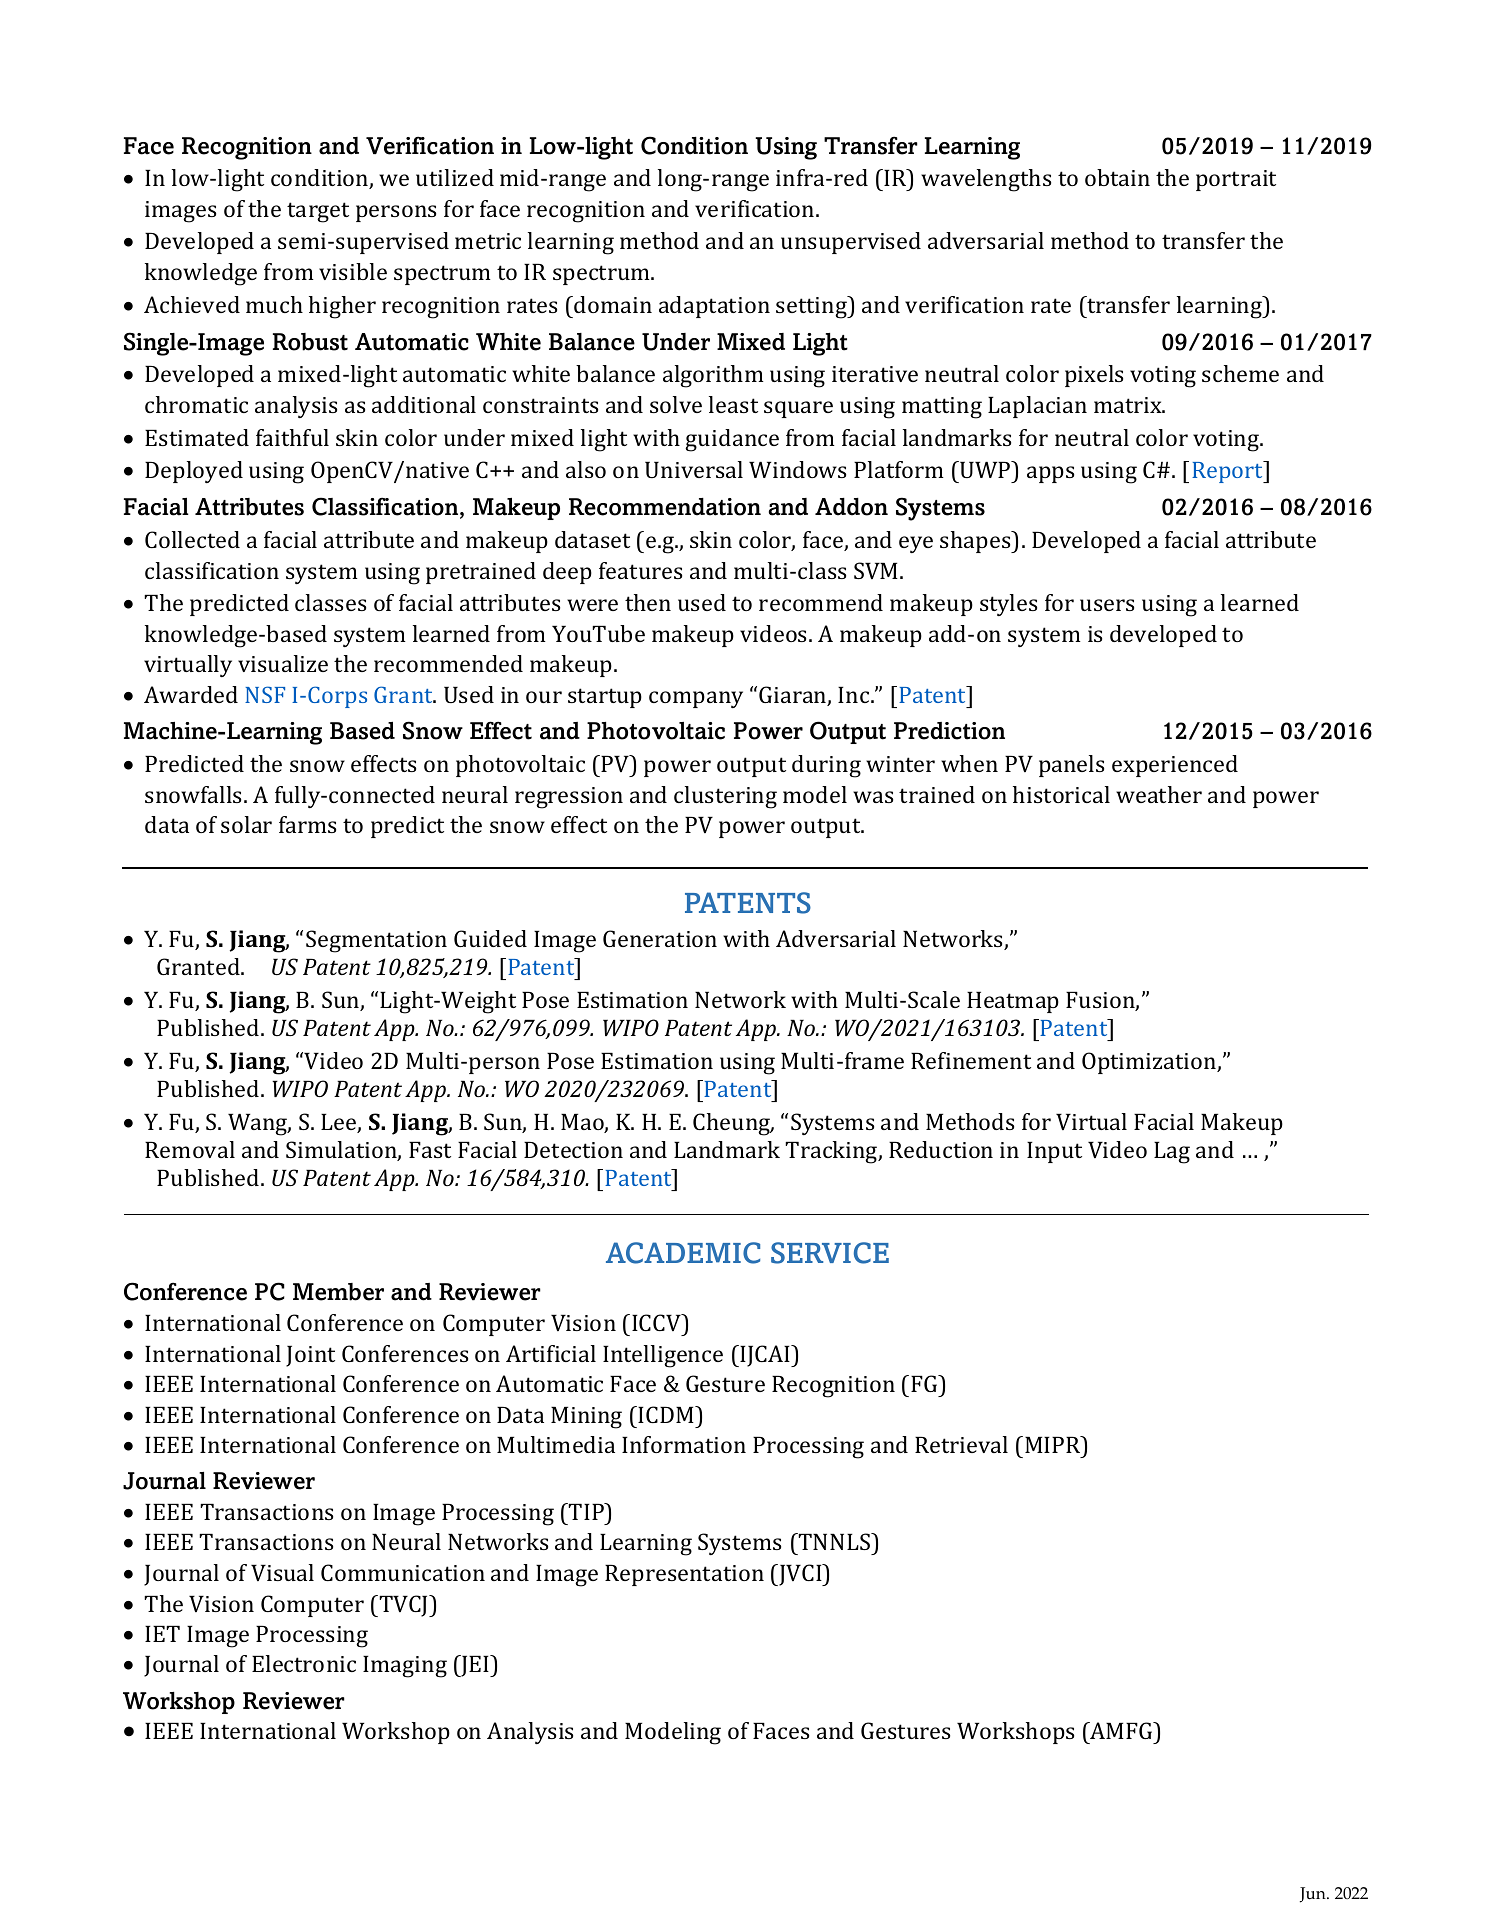 Image resolution: width=1491 pixels, height=1930 pixels. I want to click on adaptation, so click(714, 307).
